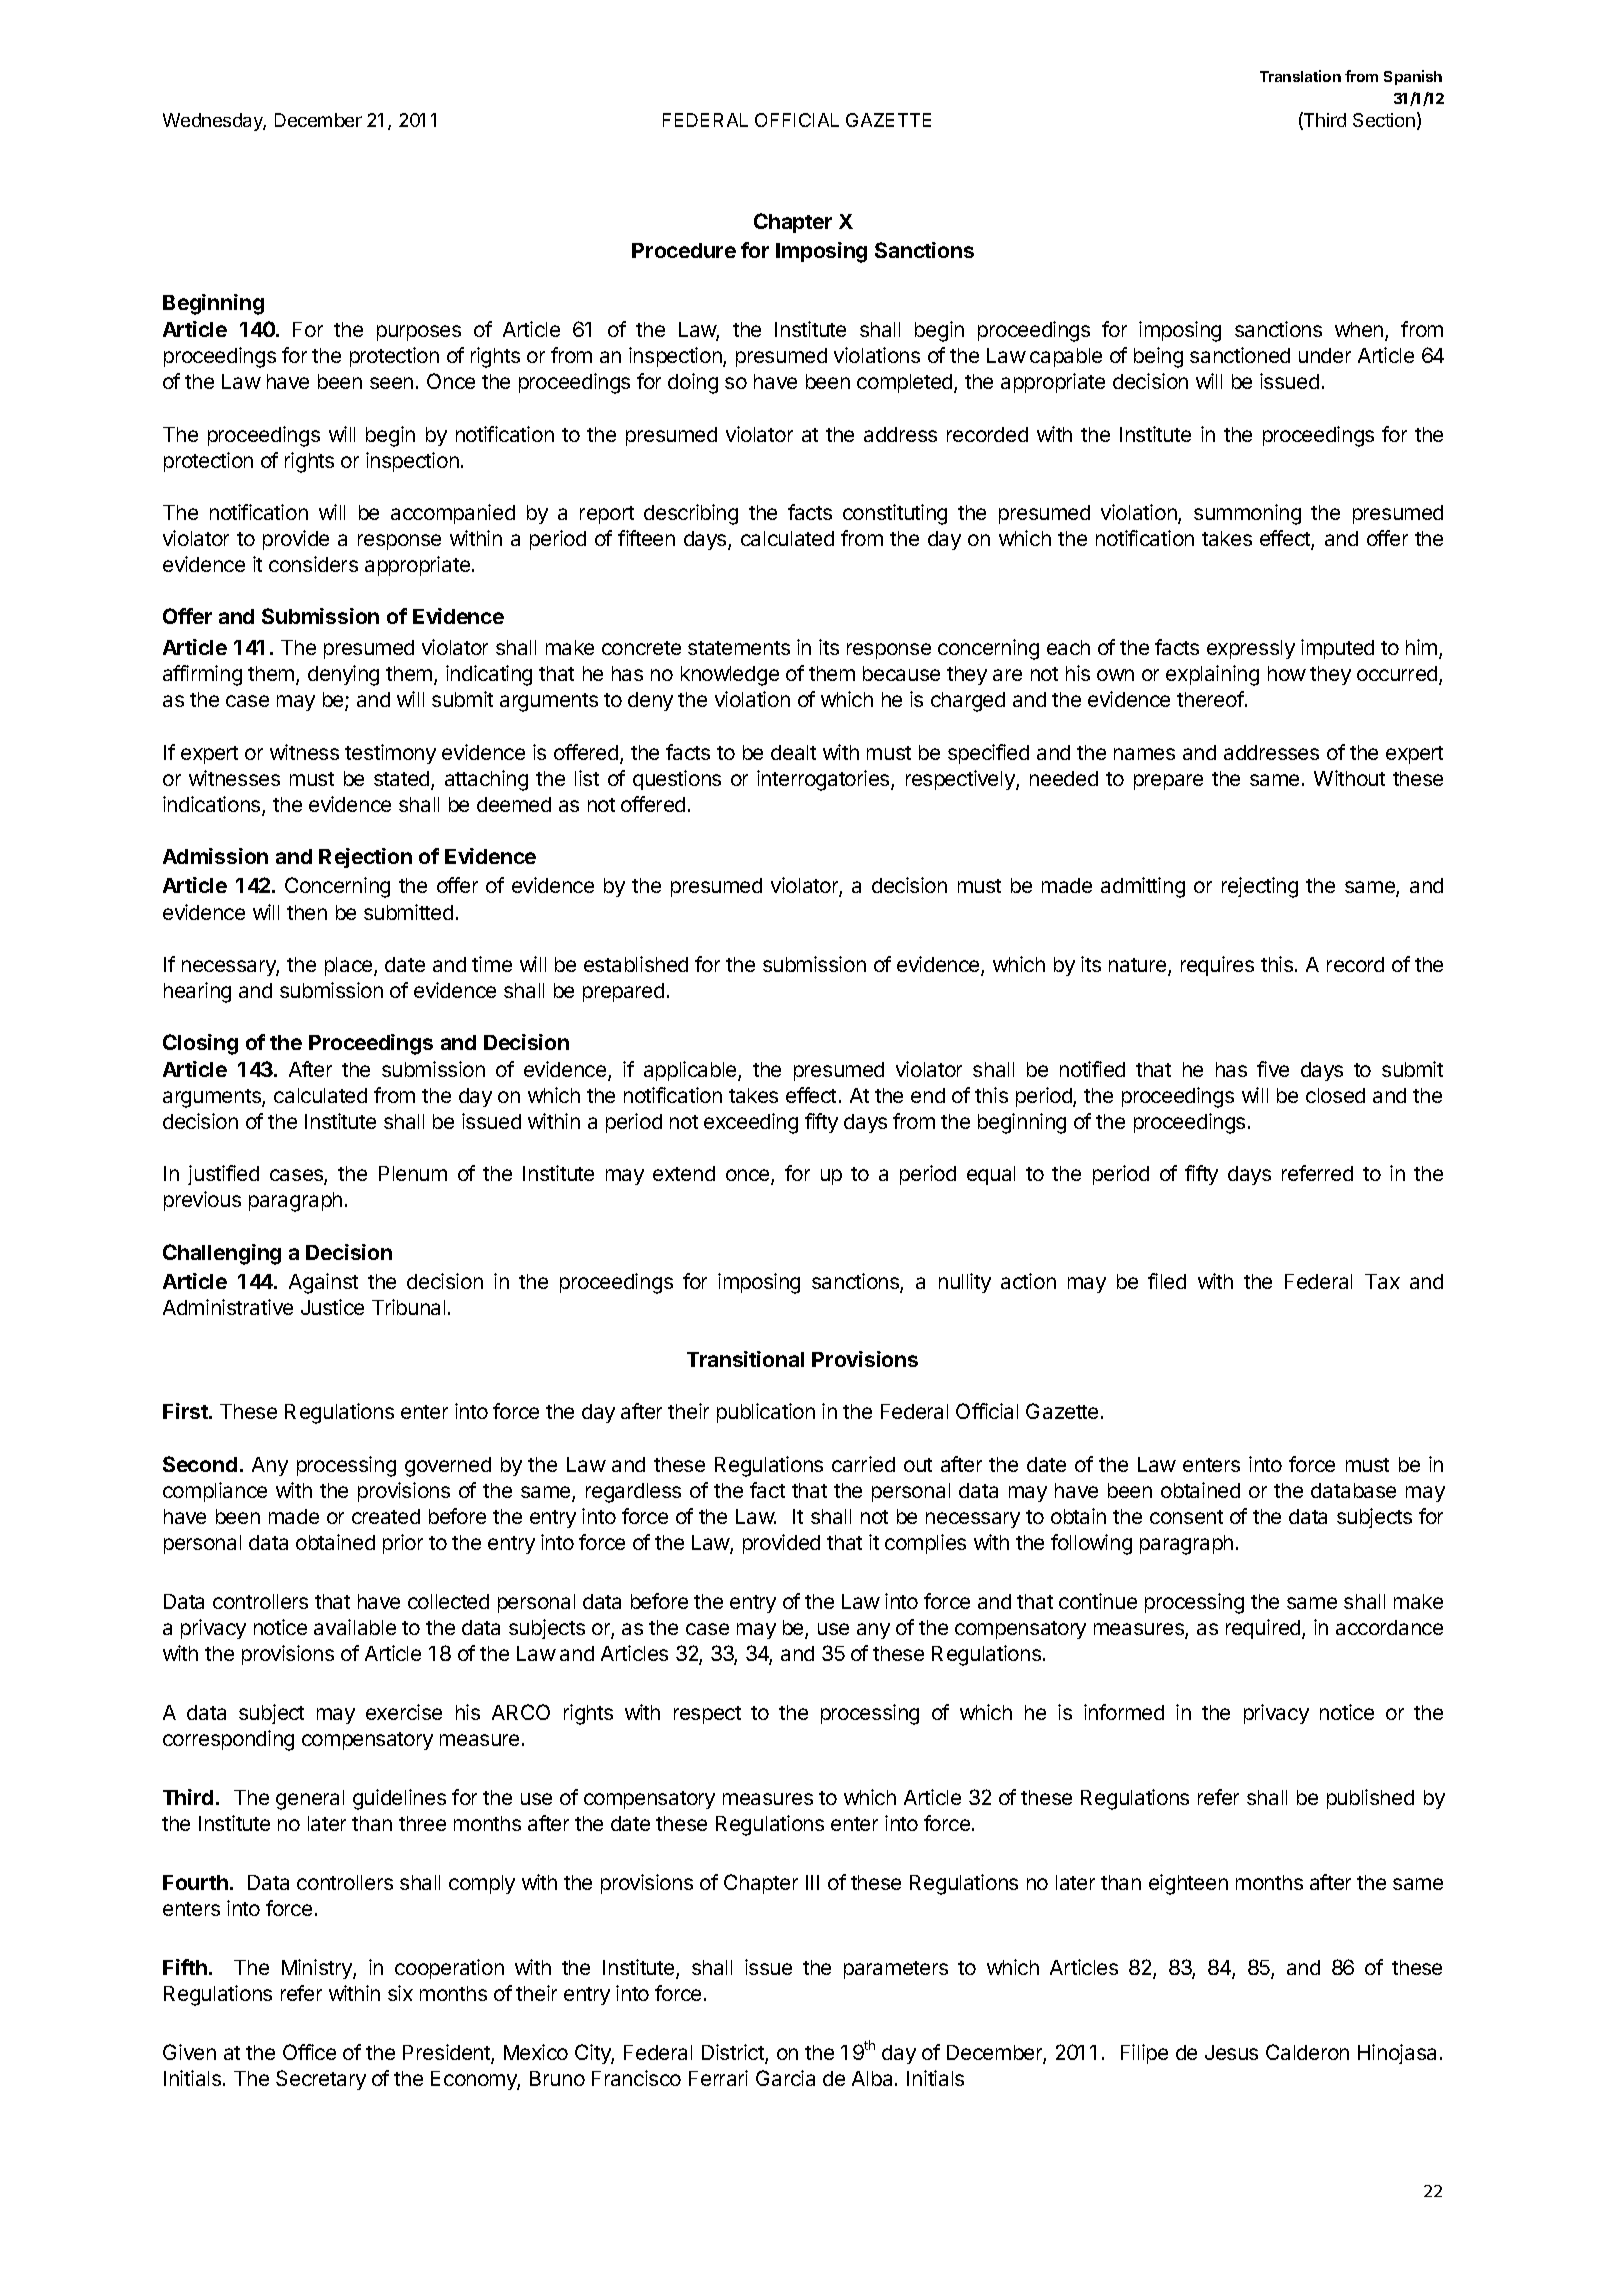 Image resolution: width=1606 pixels, height=2271 pixels. What do you see at coordinates (1300, 76) in the document?
I see `Translation` at bounding box center [1300, 76].
